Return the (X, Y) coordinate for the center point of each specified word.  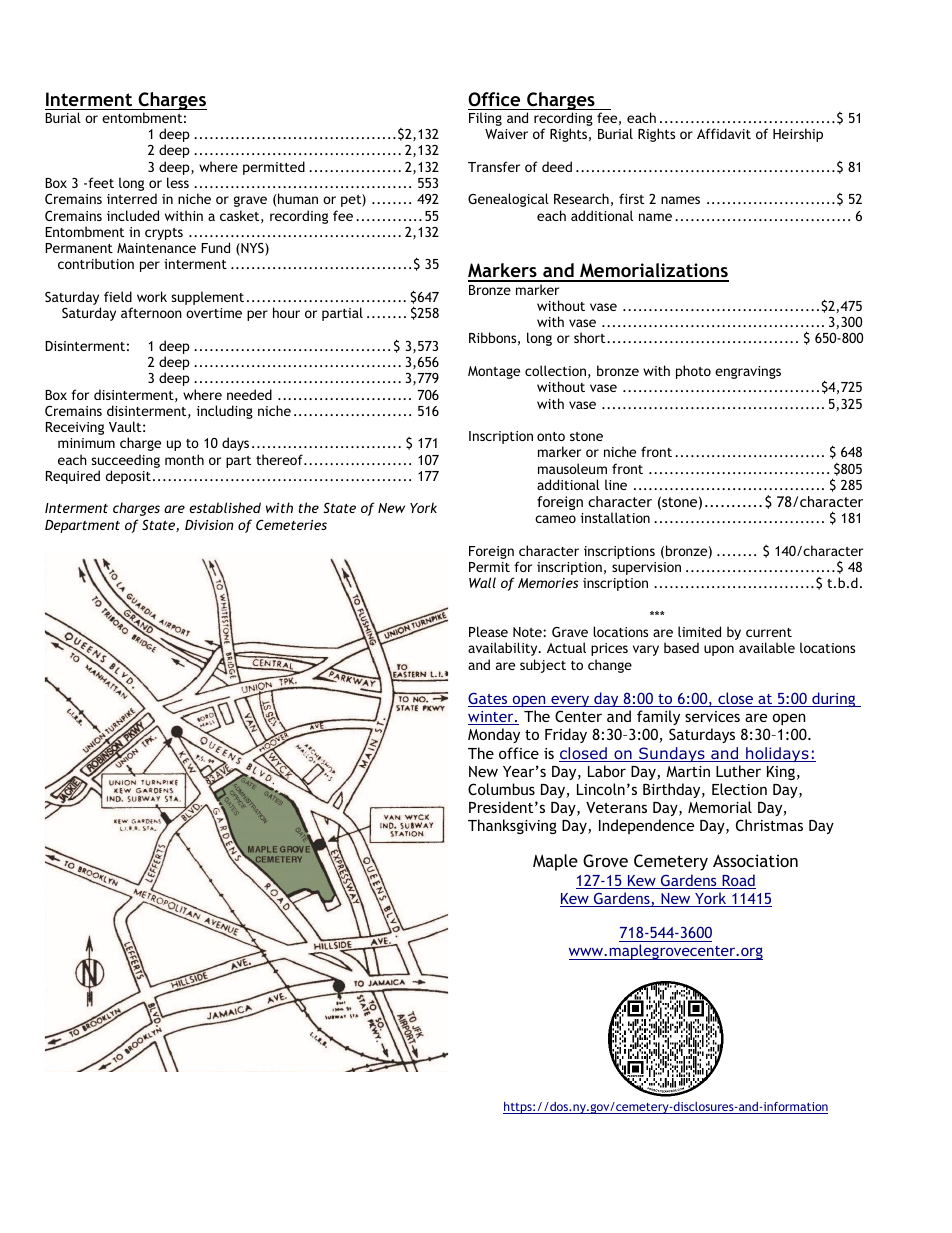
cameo (555, 519)
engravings (748, 372)
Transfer (494, 166)
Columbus (501, 789)
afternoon (151, 312)
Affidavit (724, 133)
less (178, 182)
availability (504, 649)
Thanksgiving (512, 826)
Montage (494, 372)
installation (615, 517)
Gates (489, 699)
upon (719, 650)
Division (209, 525)
